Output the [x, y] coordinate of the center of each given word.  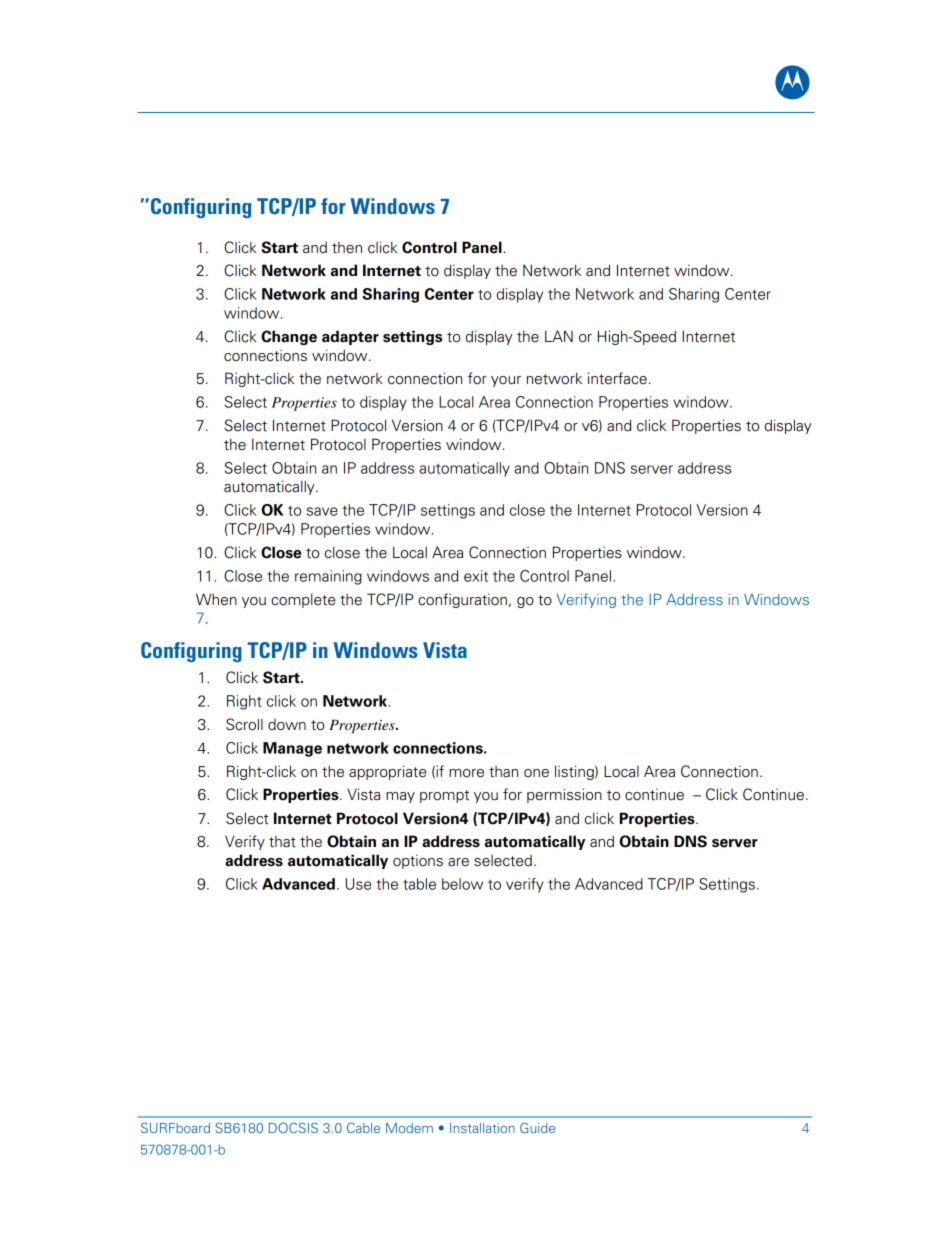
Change [289, 337]
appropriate [387, 772]
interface [617, 378]
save [322, 511]
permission [564, 795]
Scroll [244, 724]
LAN [559, 336]
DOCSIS [293, 1127]
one [536, 773]
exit [476, 576]
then [347, 248]
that [282, 842]
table [419, 884]
